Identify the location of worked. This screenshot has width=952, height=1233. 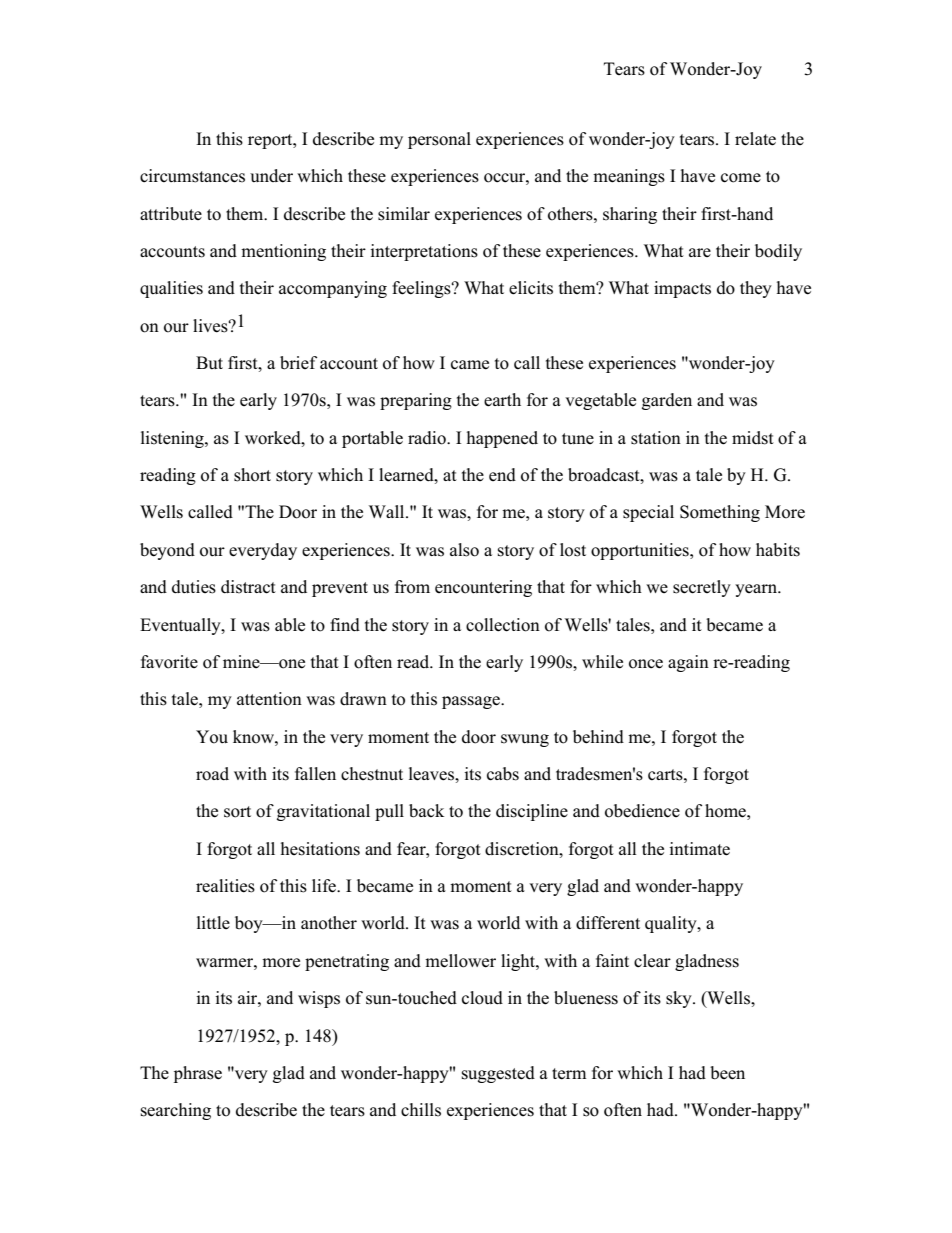
(274, 438).
